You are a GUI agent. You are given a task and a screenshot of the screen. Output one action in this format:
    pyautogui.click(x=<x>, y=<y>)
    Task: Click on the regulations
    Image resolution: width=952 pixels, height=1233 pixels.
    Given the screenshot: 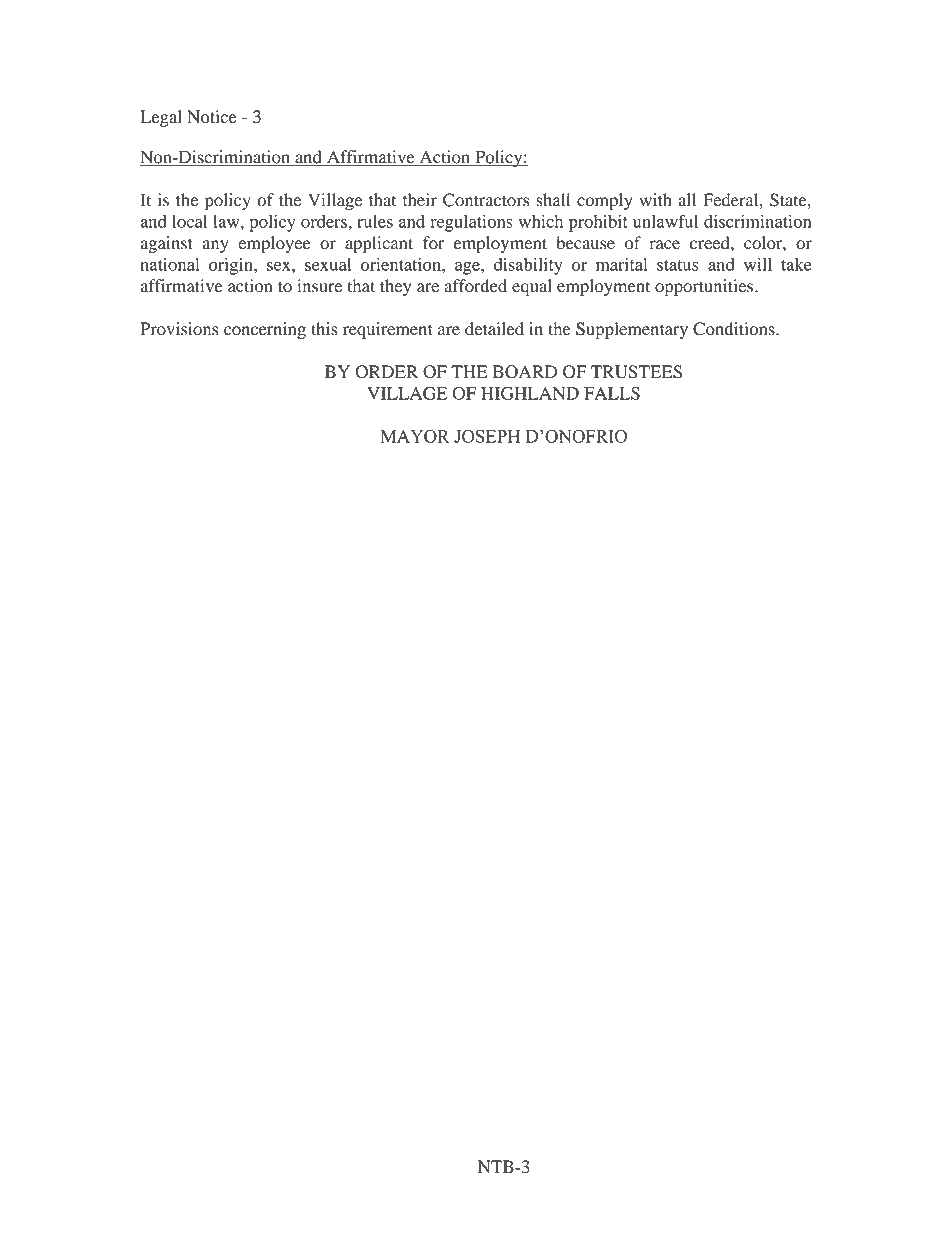 What is the action you would take?
    pyautogui.click(x=471, y=223)
